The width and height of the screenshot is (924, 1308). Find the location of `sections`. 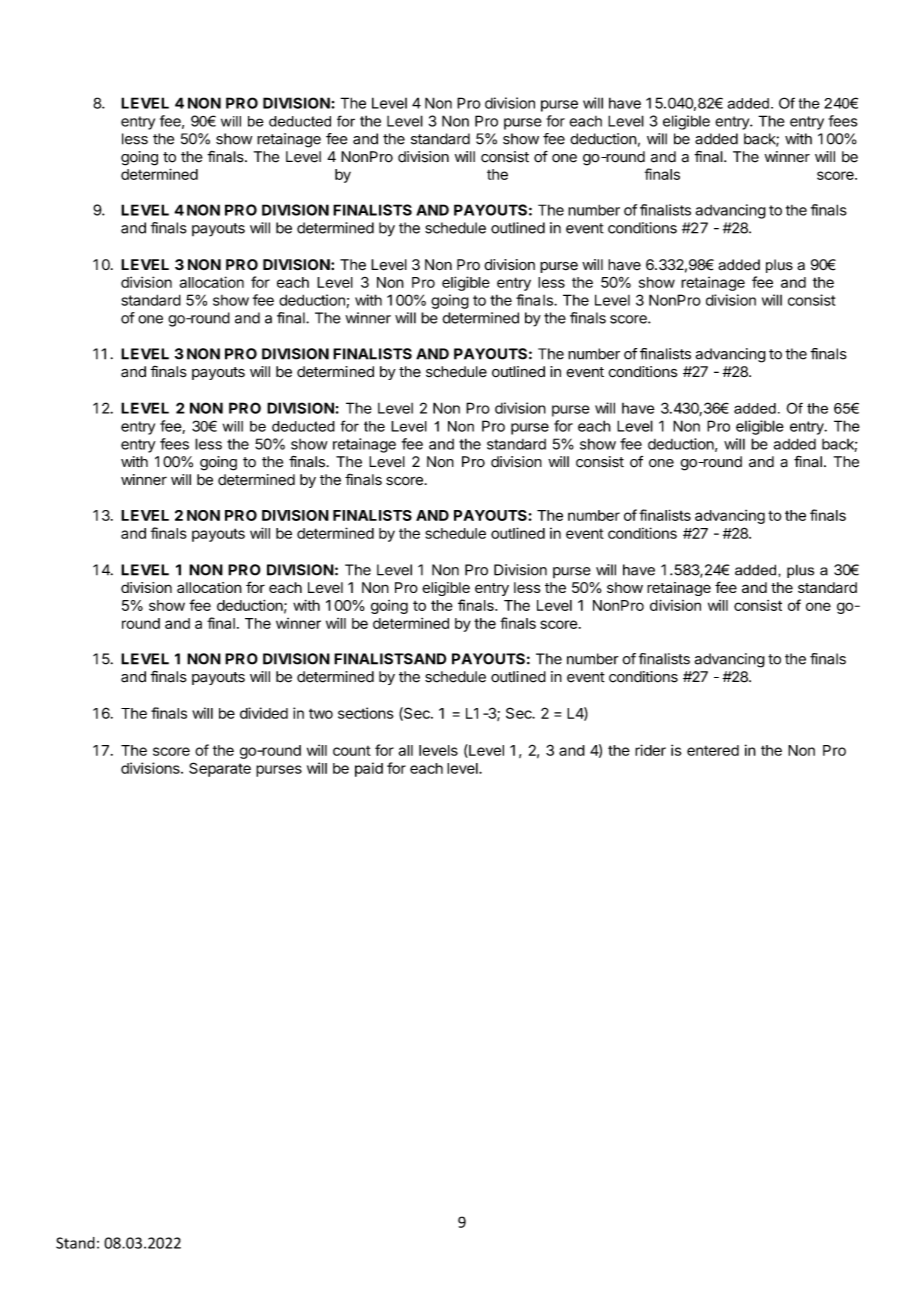

sections is located at coordinates (366, 713).
